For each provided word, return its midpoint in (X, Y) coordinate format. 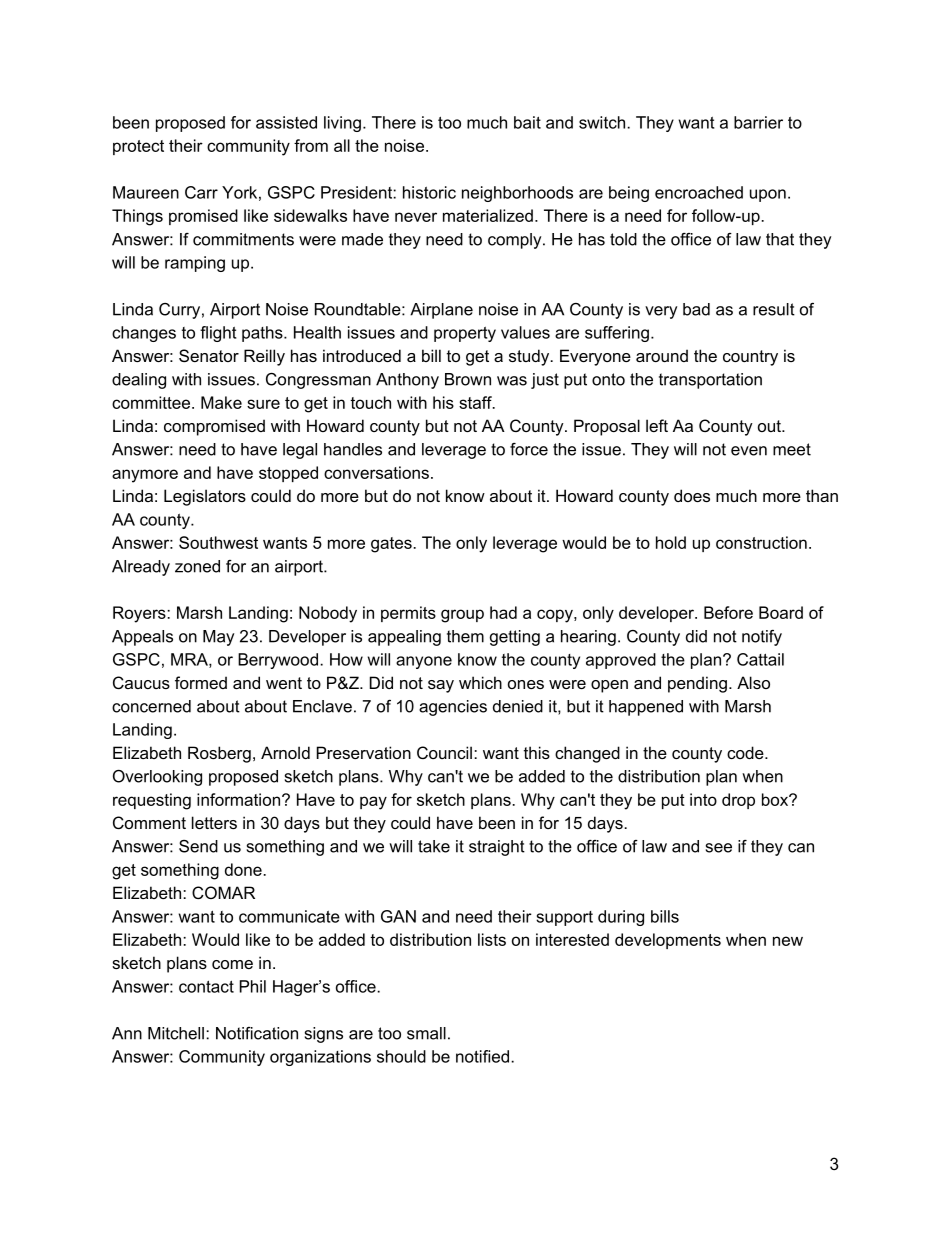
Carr (201, 192)
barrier (758, 122)
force (529, 449)
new (788, 941)
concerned (151, 706)
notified (482, 1056)
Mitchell (176, 1033)
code (746, 752)
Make (221, 402)
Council (444, 752)
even (749, 451)
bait (527, 122)
